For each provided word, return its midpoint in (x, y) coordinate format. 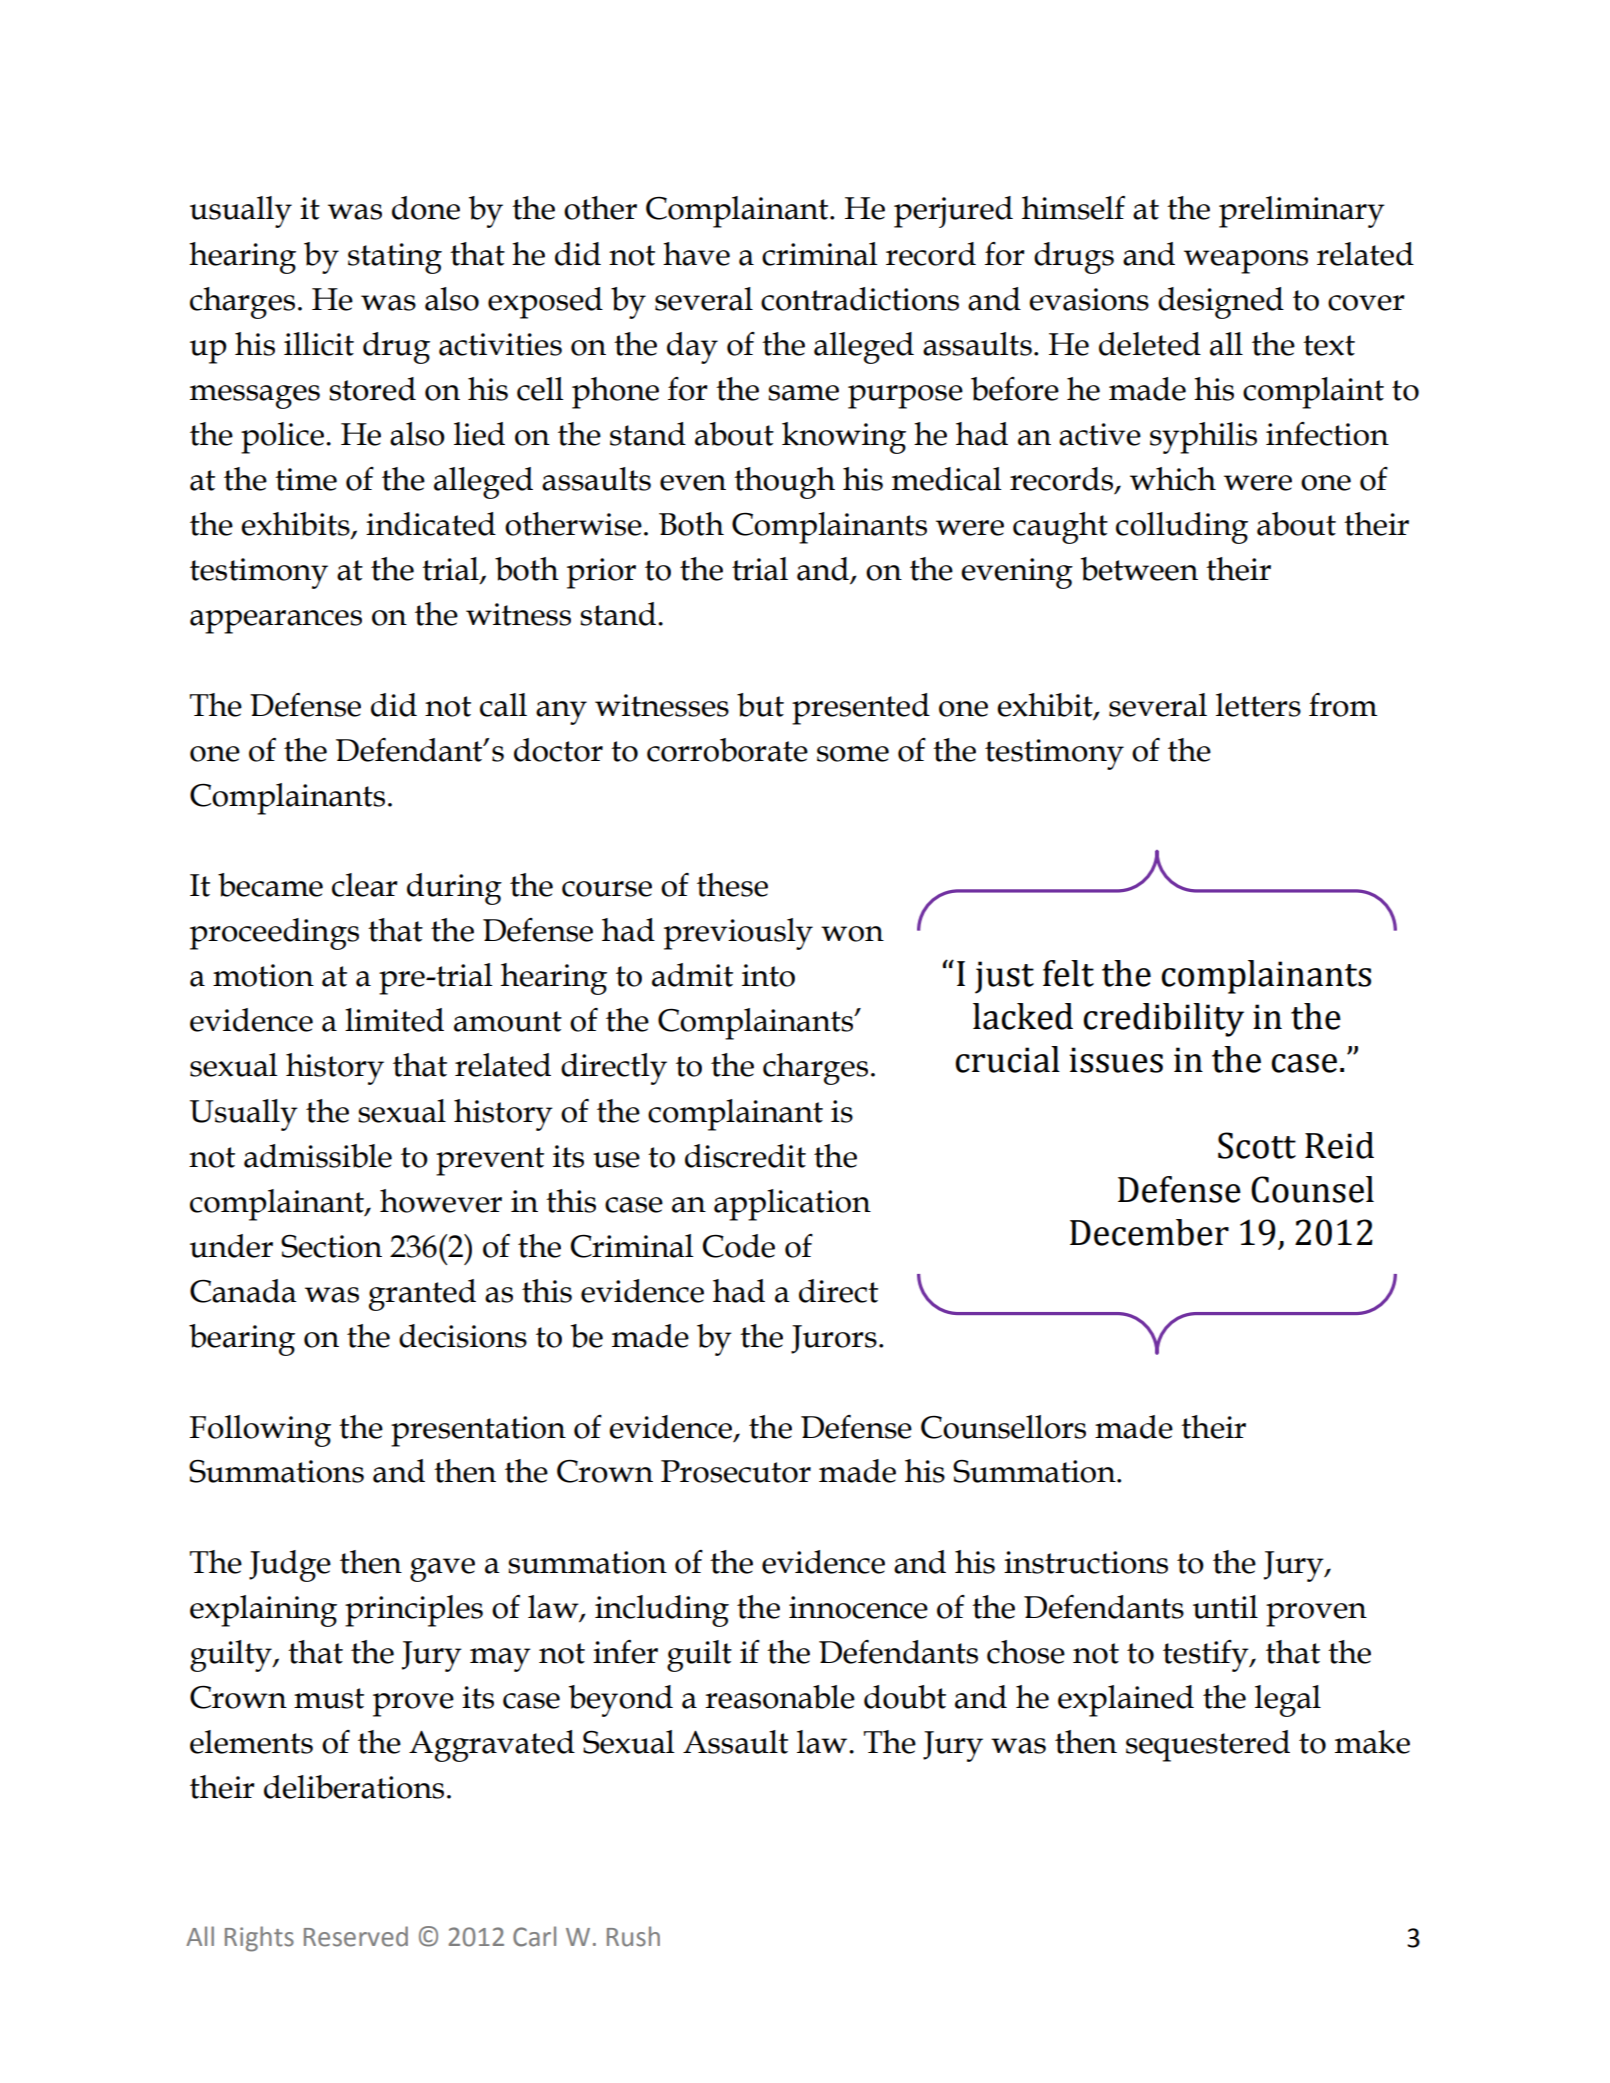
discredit (745, 1156)
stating (395, 258)
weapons (1246, 262)
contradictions (860, 299)
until (1225, 1607)
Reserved (356, 1936)
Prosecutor (736, 1471)
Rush (633, 1936)
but (760, 705)
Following (260, 1431)
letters (1258, 705)
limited (394, 1020)
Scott (1257, 1145)
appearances (276, 622)
